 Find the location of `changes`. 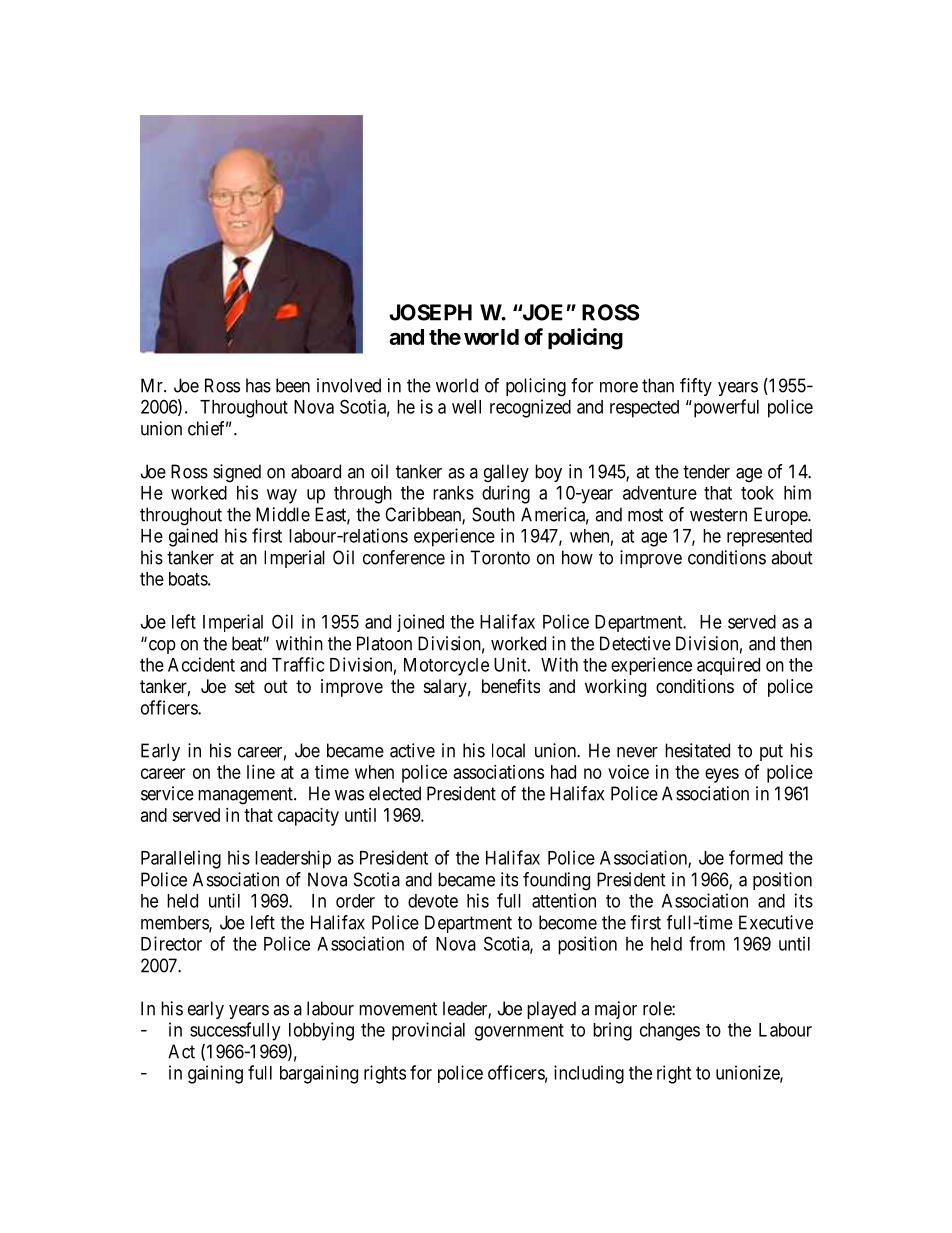

changes is located at coordinates (670, 1032).
